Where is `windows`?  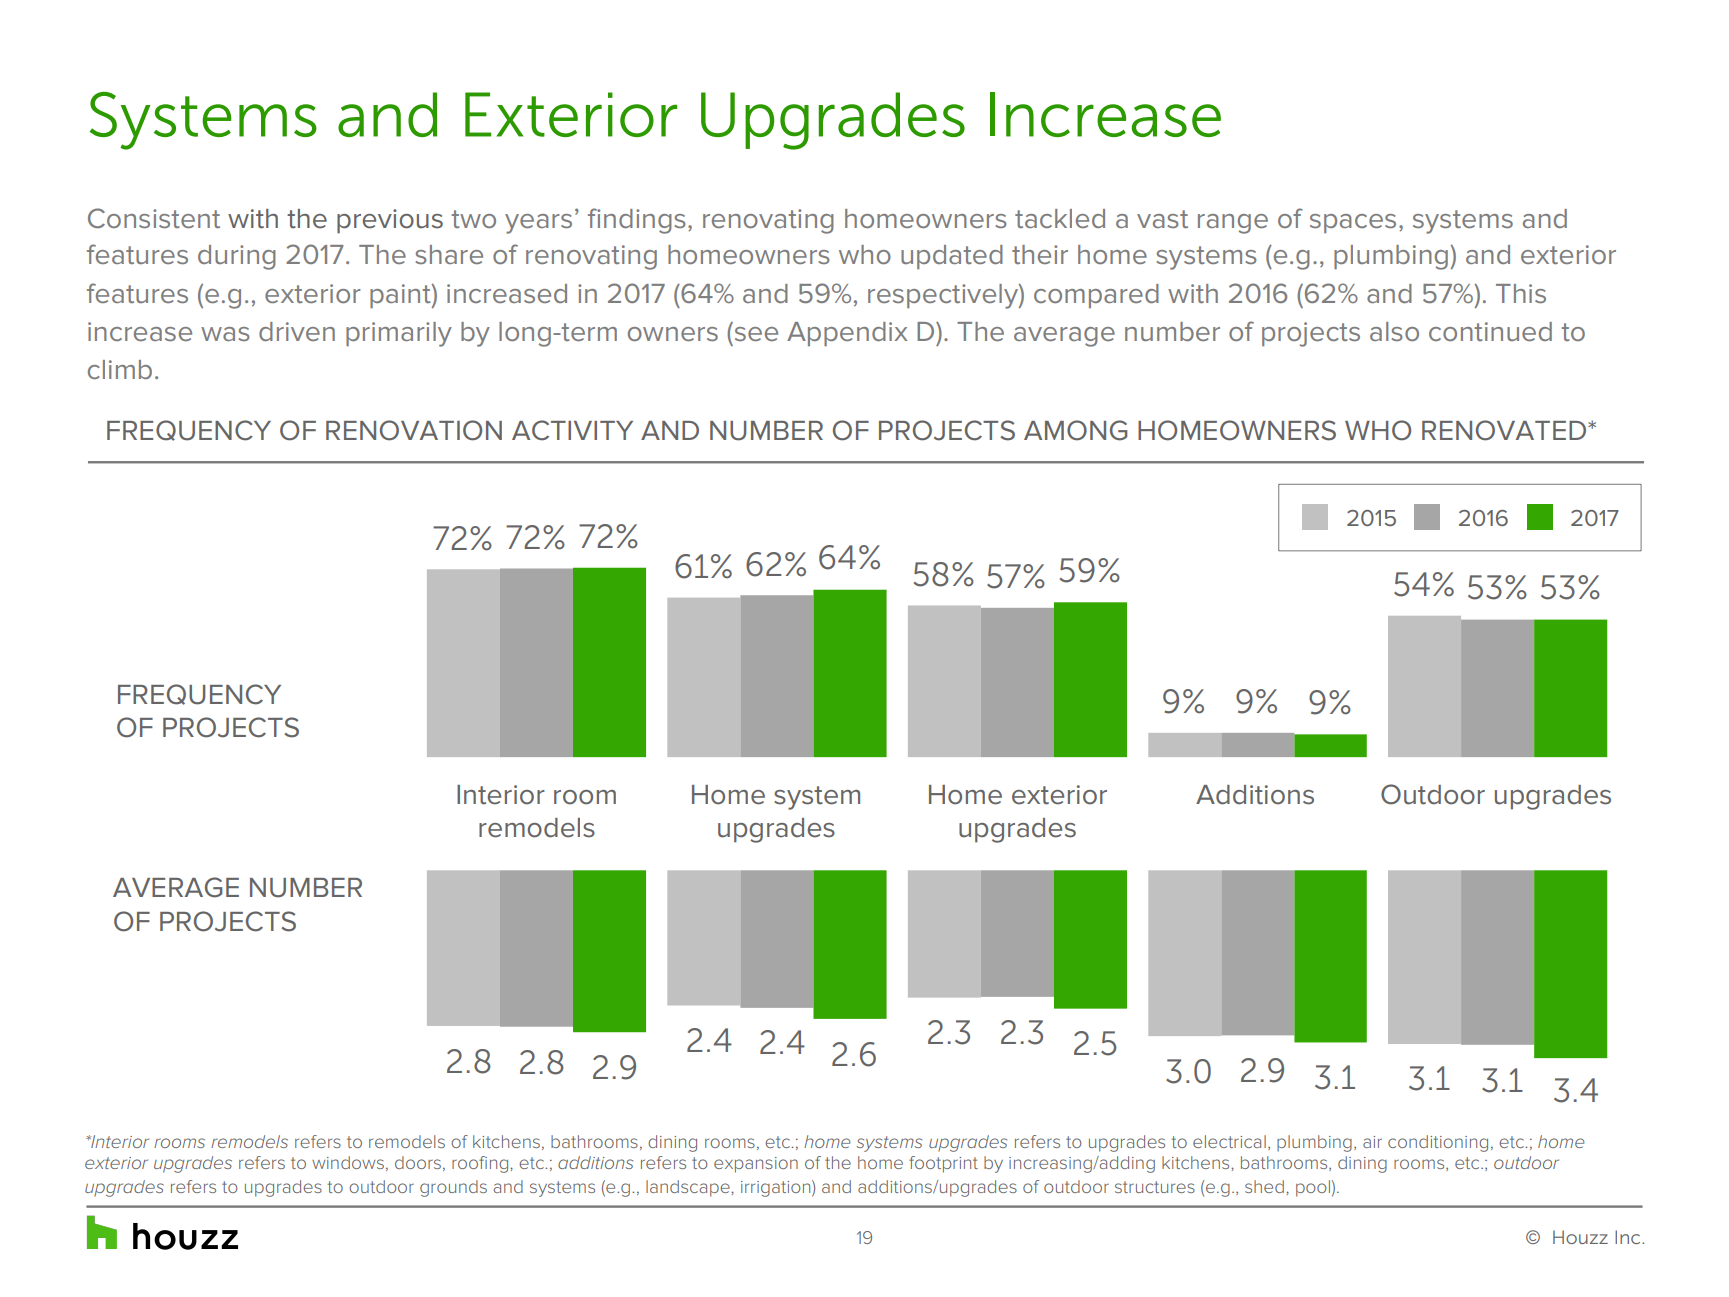 windows is located at coordinates (348, 1162).
